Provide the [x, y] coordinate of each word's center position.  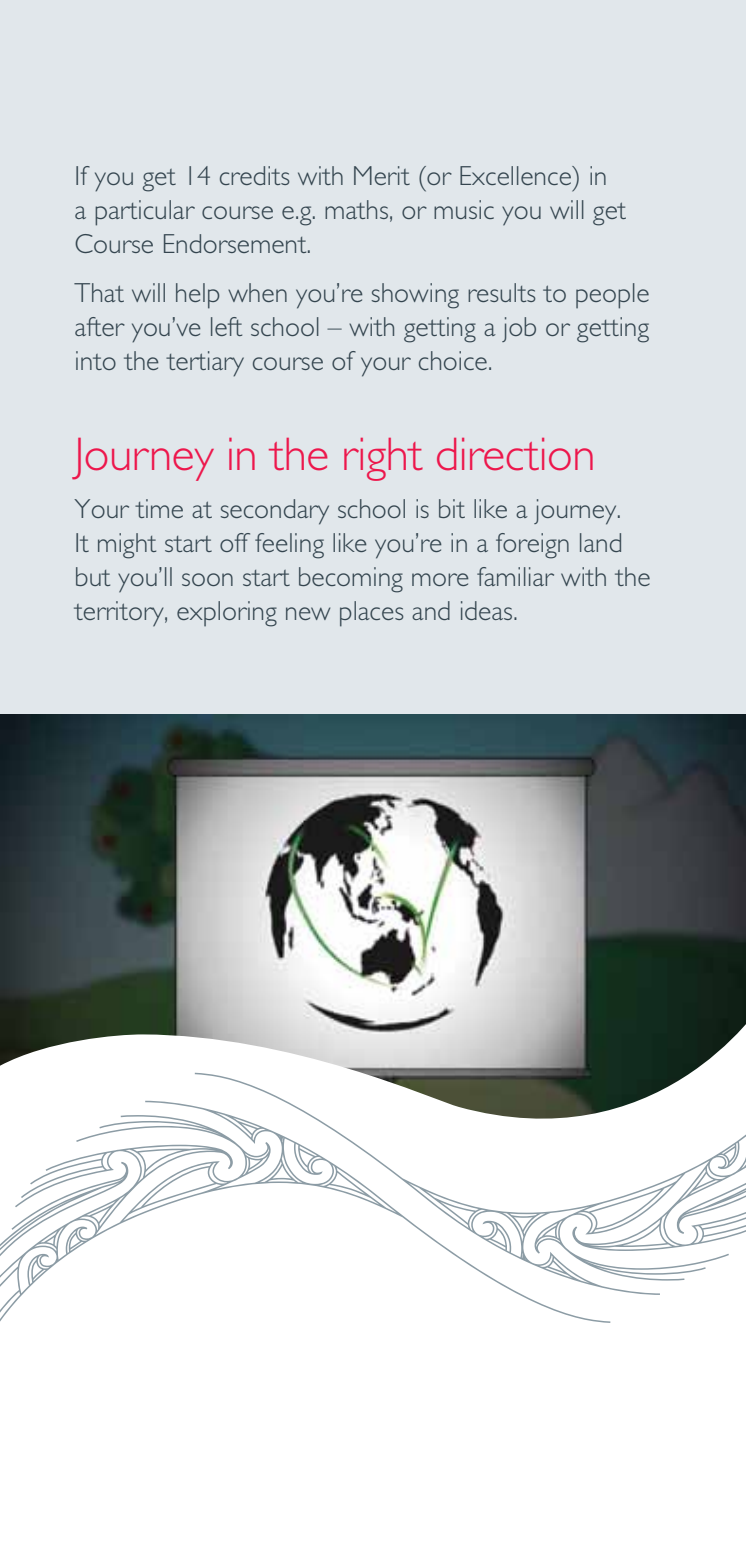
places [372, 614]
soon [207, 579]
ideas [488, 610]
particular [145, 213]
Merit [382, 175]
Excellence [516, 175]
